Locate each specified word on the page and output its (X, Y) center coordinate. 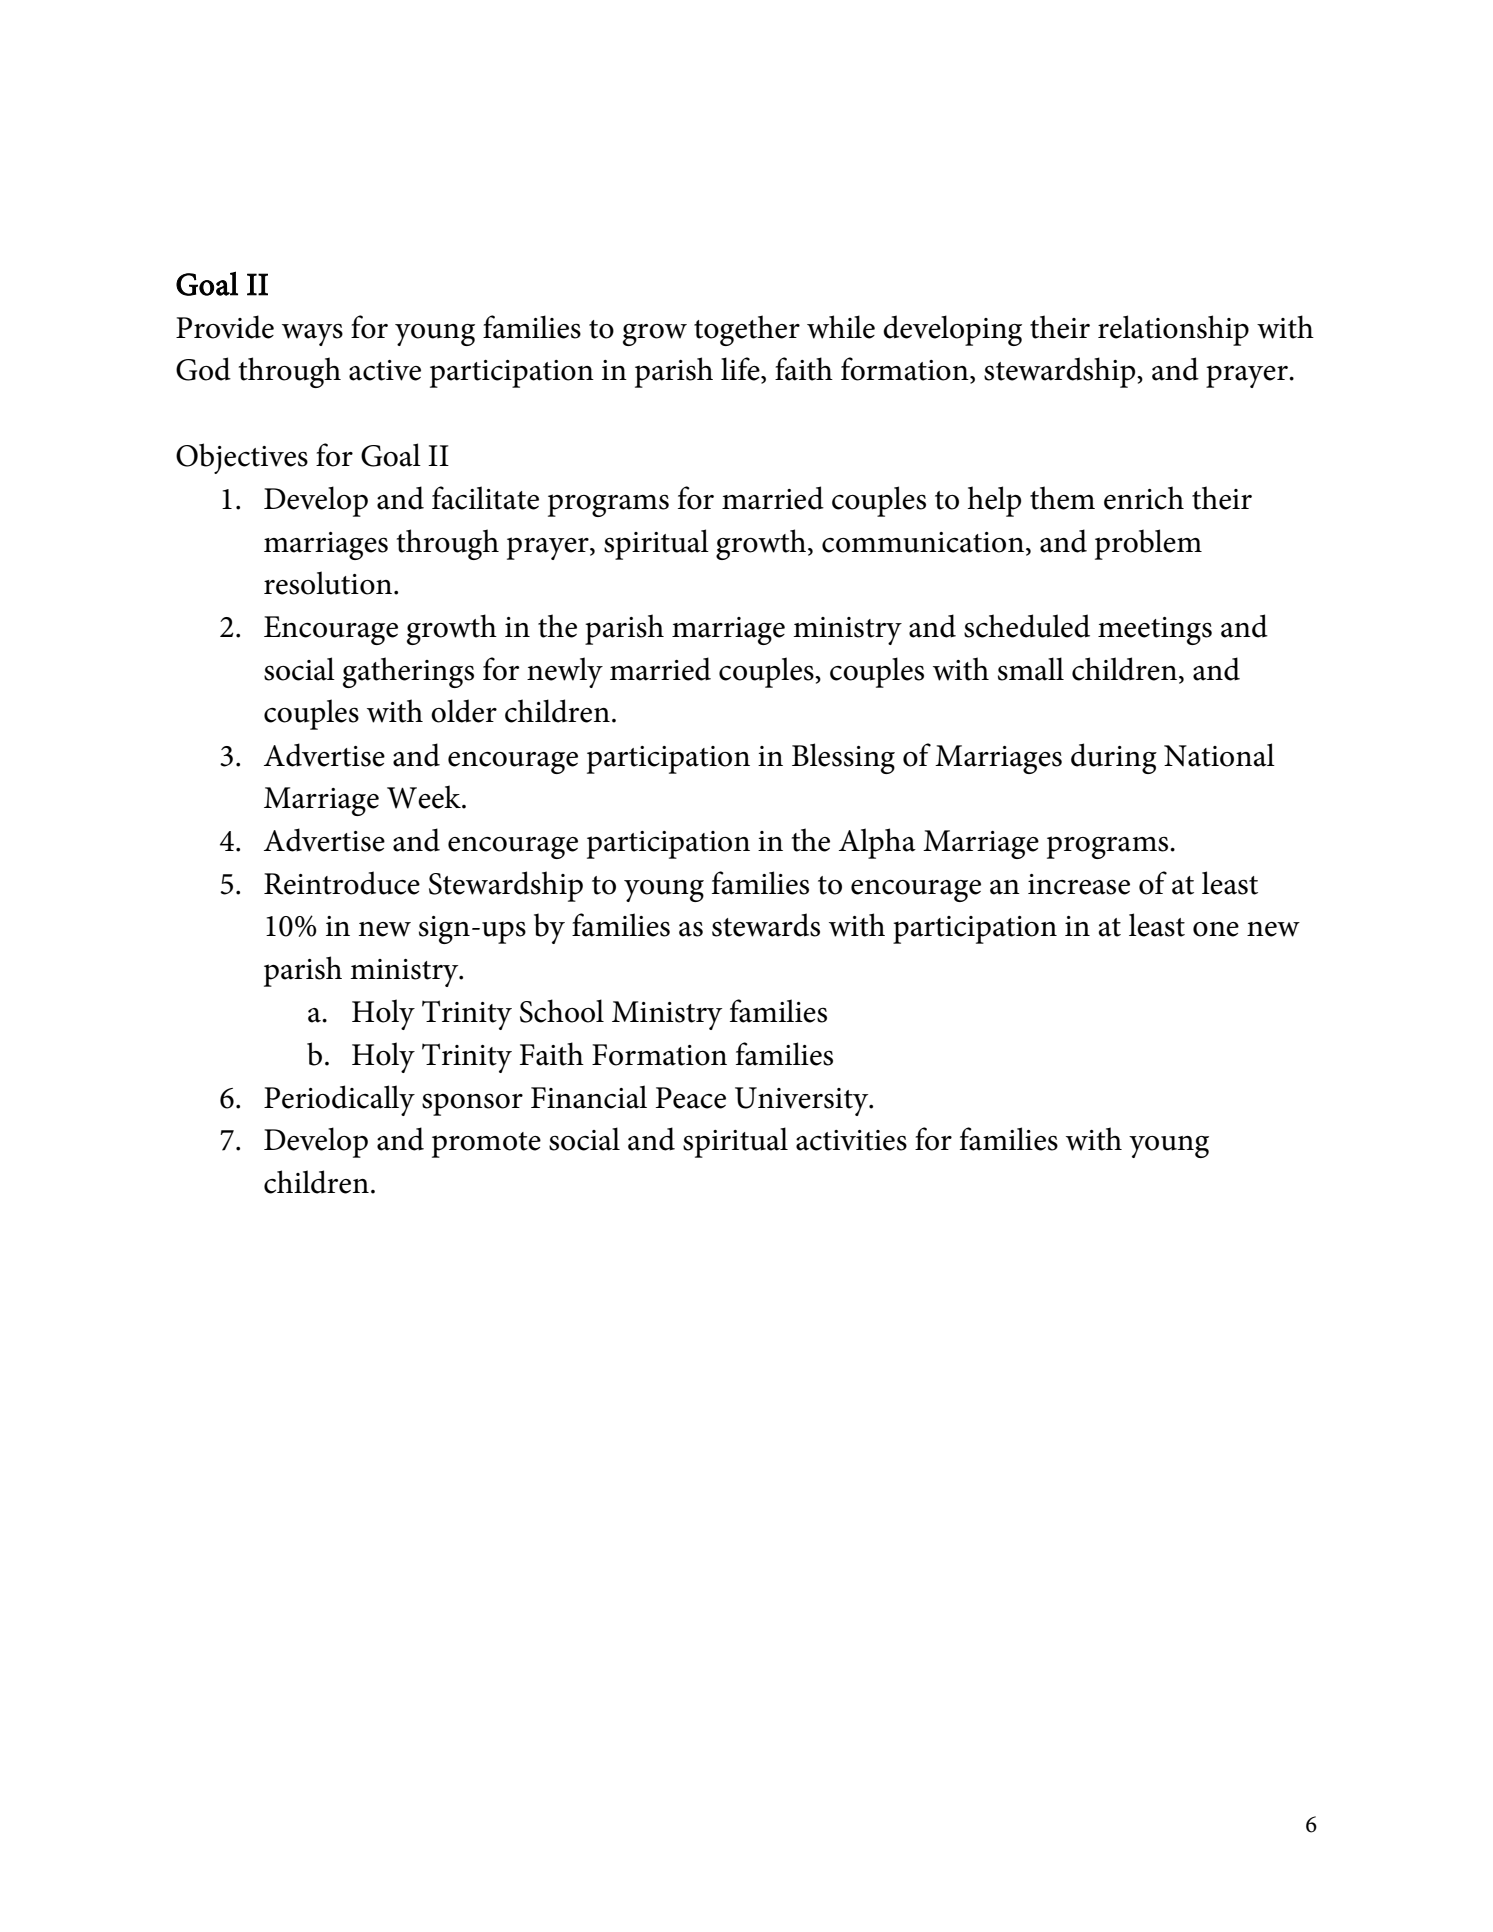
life (741, 370)
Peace (691, 1098)
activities (851, 1140)
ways (312, 335)
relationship (1173, 330)
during (1114, 758)
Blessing (843, 758)
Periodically (339, 1100)
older (464, 711)
